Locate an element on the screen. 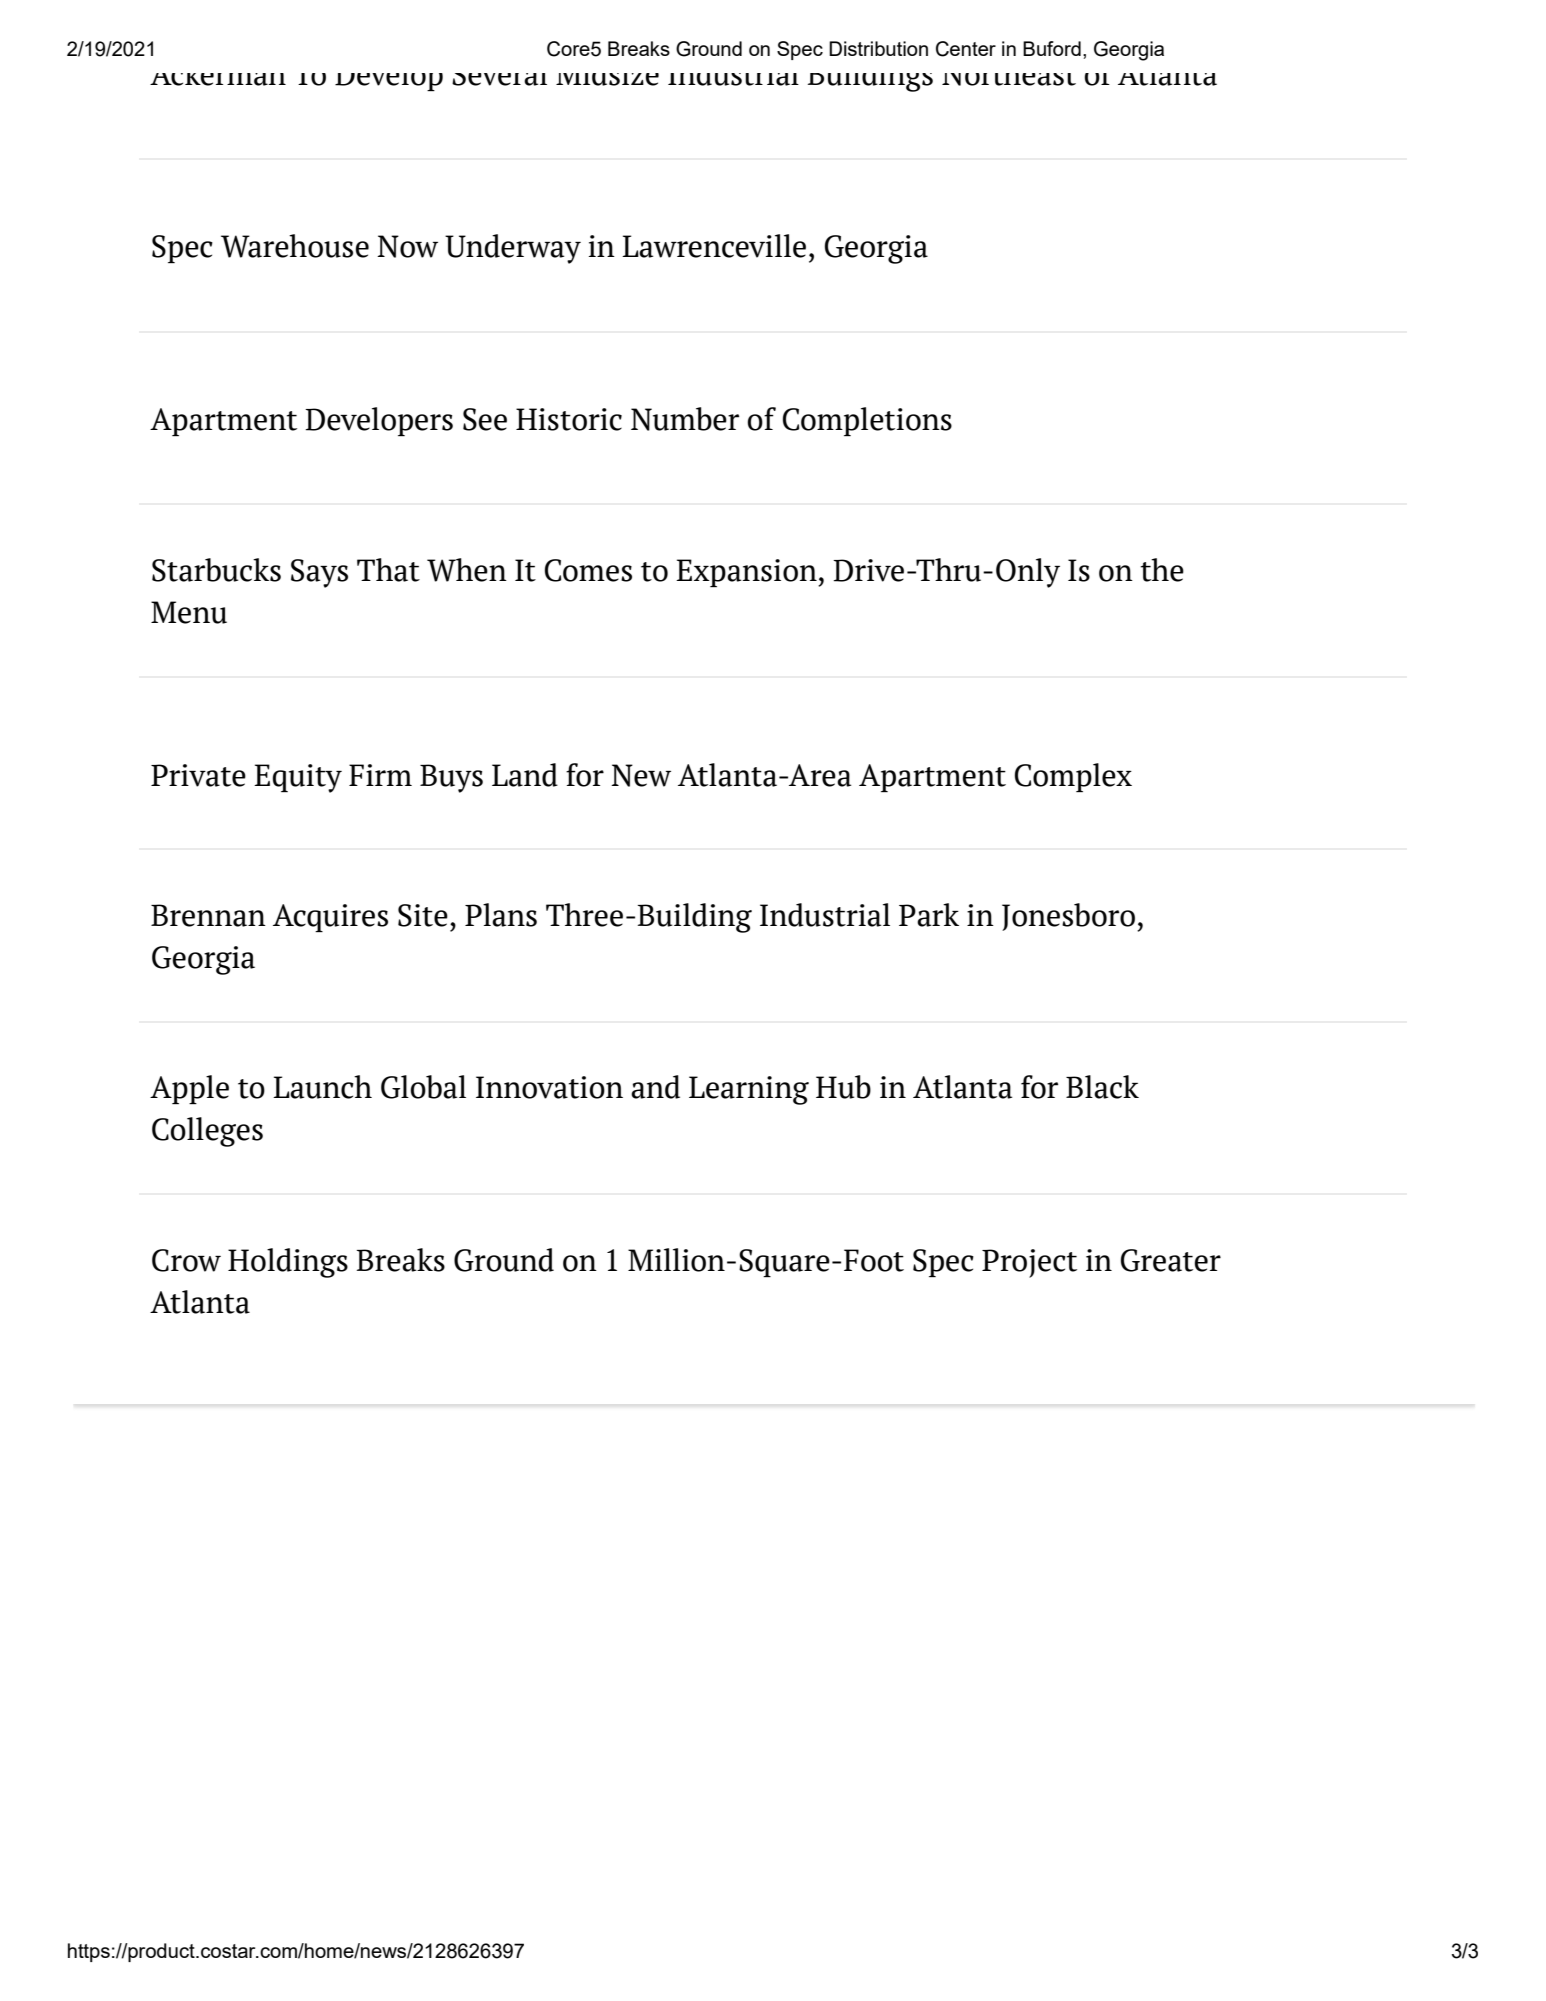 The height and width of the screenshot is (2001, 1546). Project is located at coordinates (1029, 1263).
